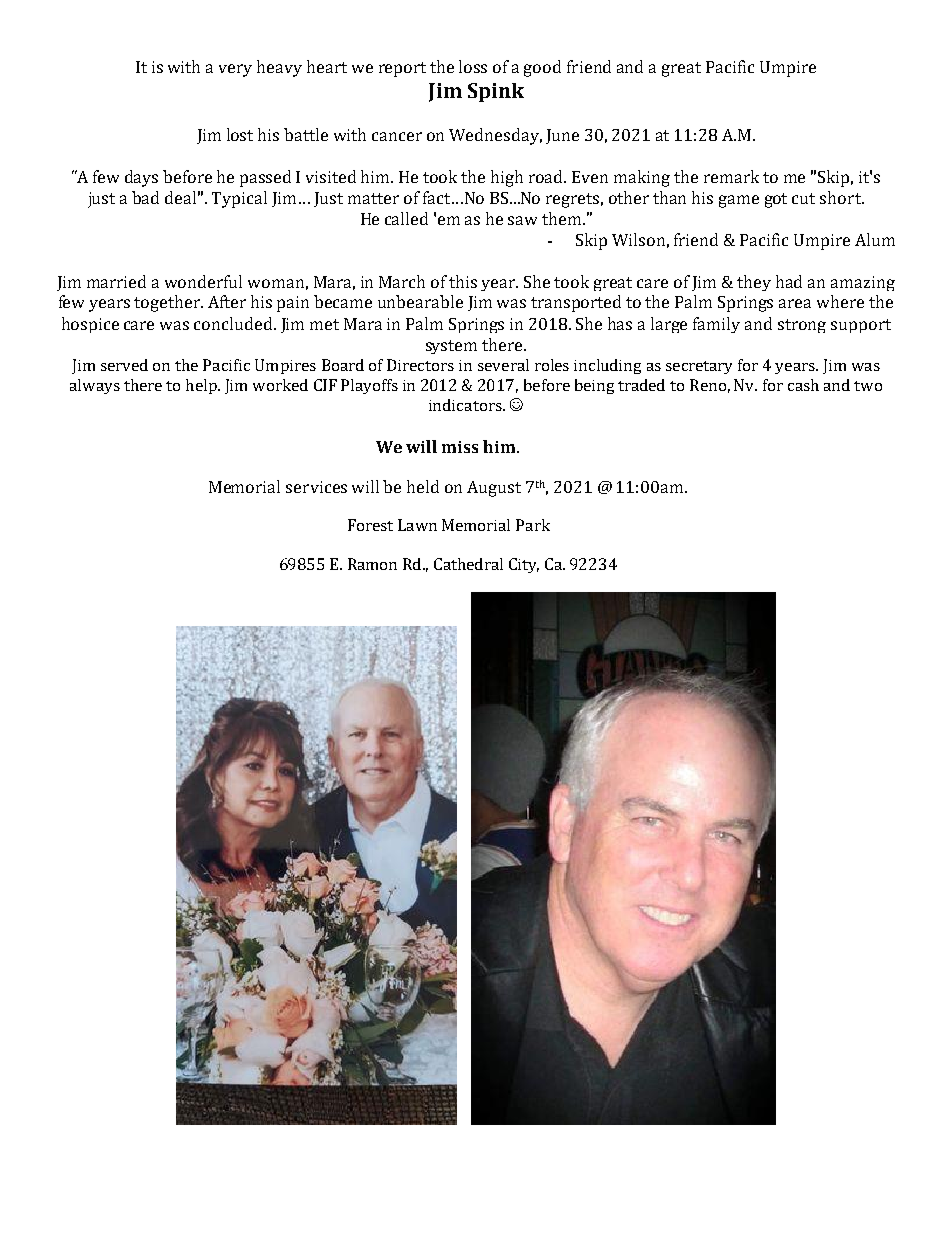  Describe the element at coordinates (802, 326) in the screenshot. I see `strong` at that location.
